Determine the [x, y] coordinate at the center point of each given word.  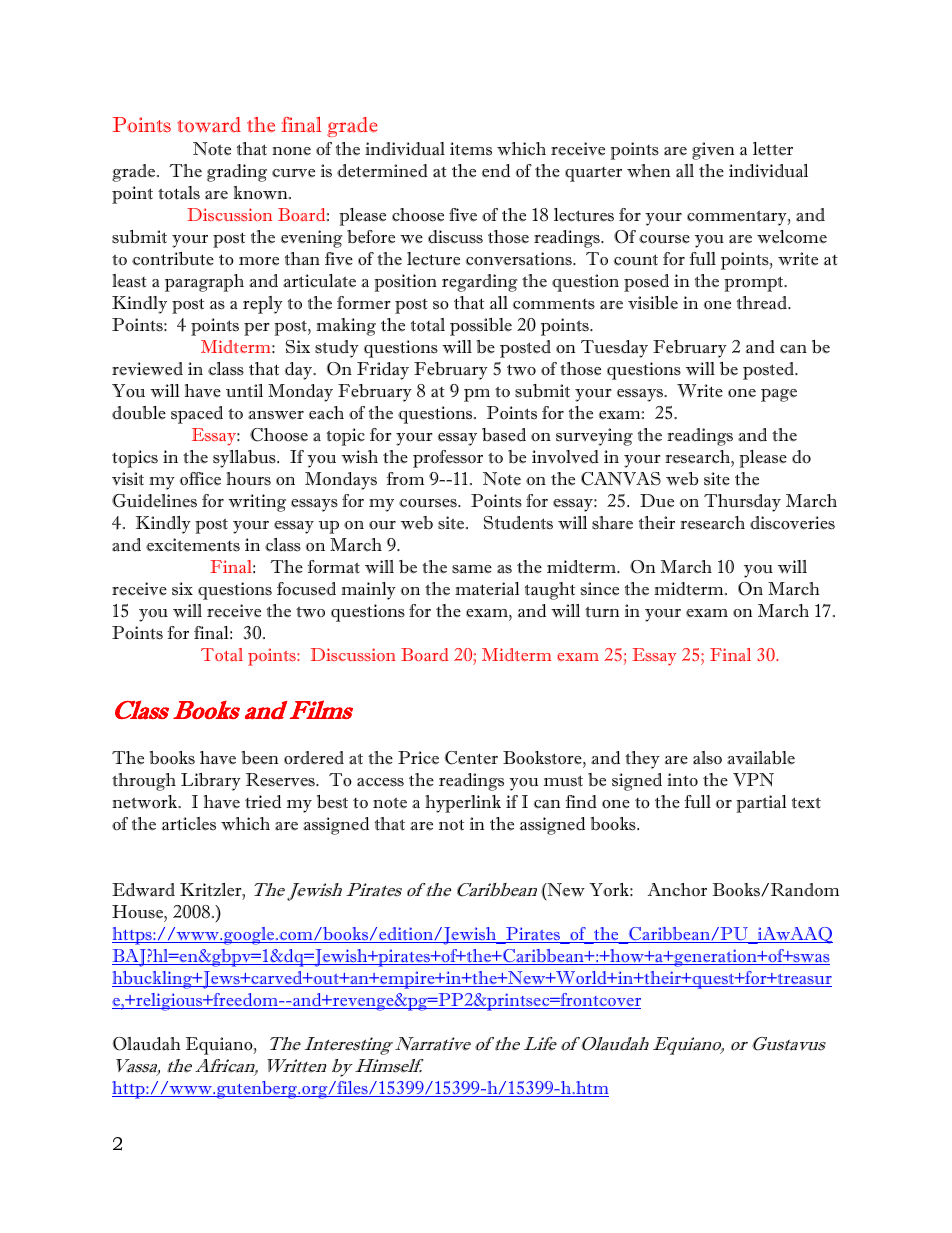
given [713, 151]
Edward [143, 890]
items [471, 149]
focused [306, 589]
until [244, 391]
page [779, 395]
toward [209, 124]
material [487, 589]
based [504, 435]
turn [602, 612]
